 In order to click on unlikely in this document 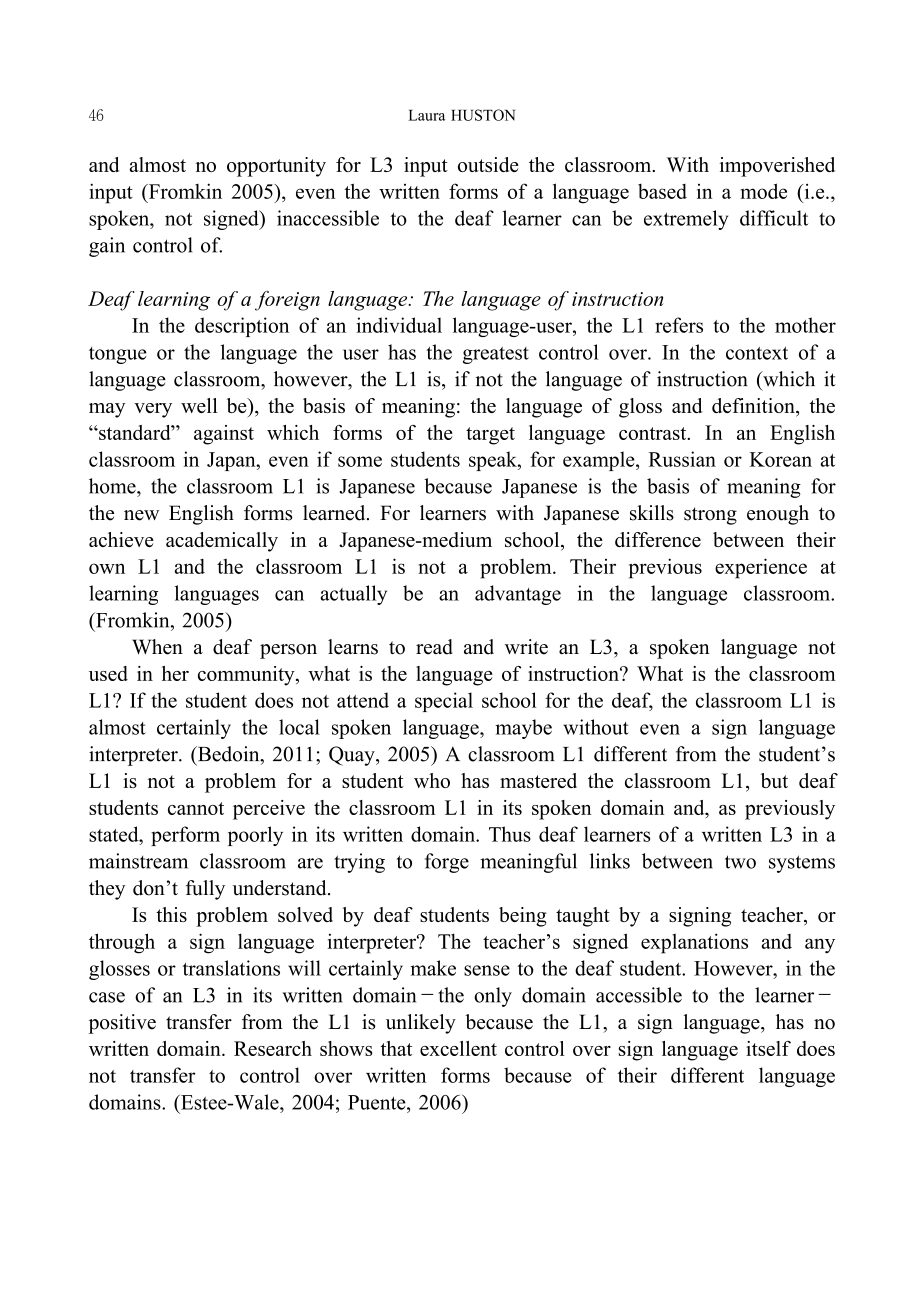, I will do `click(421, 1024)`.
